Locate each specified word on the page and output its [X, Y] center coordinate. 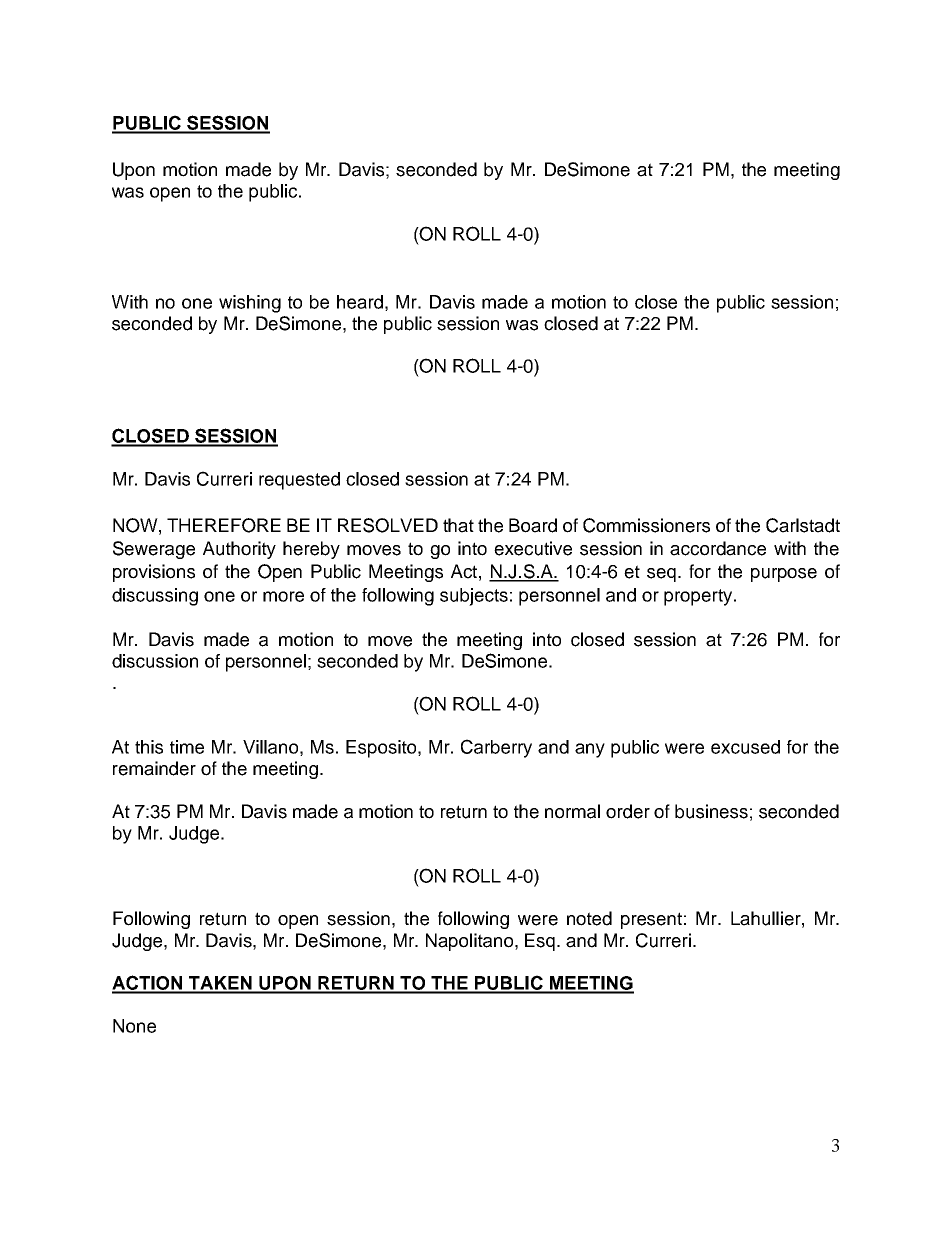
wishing [250, 304]
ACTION [148, 984]
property [699, 597]
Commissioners [646, 525]
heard [360, 302]
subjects [474, 597]
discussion [155, 661]
